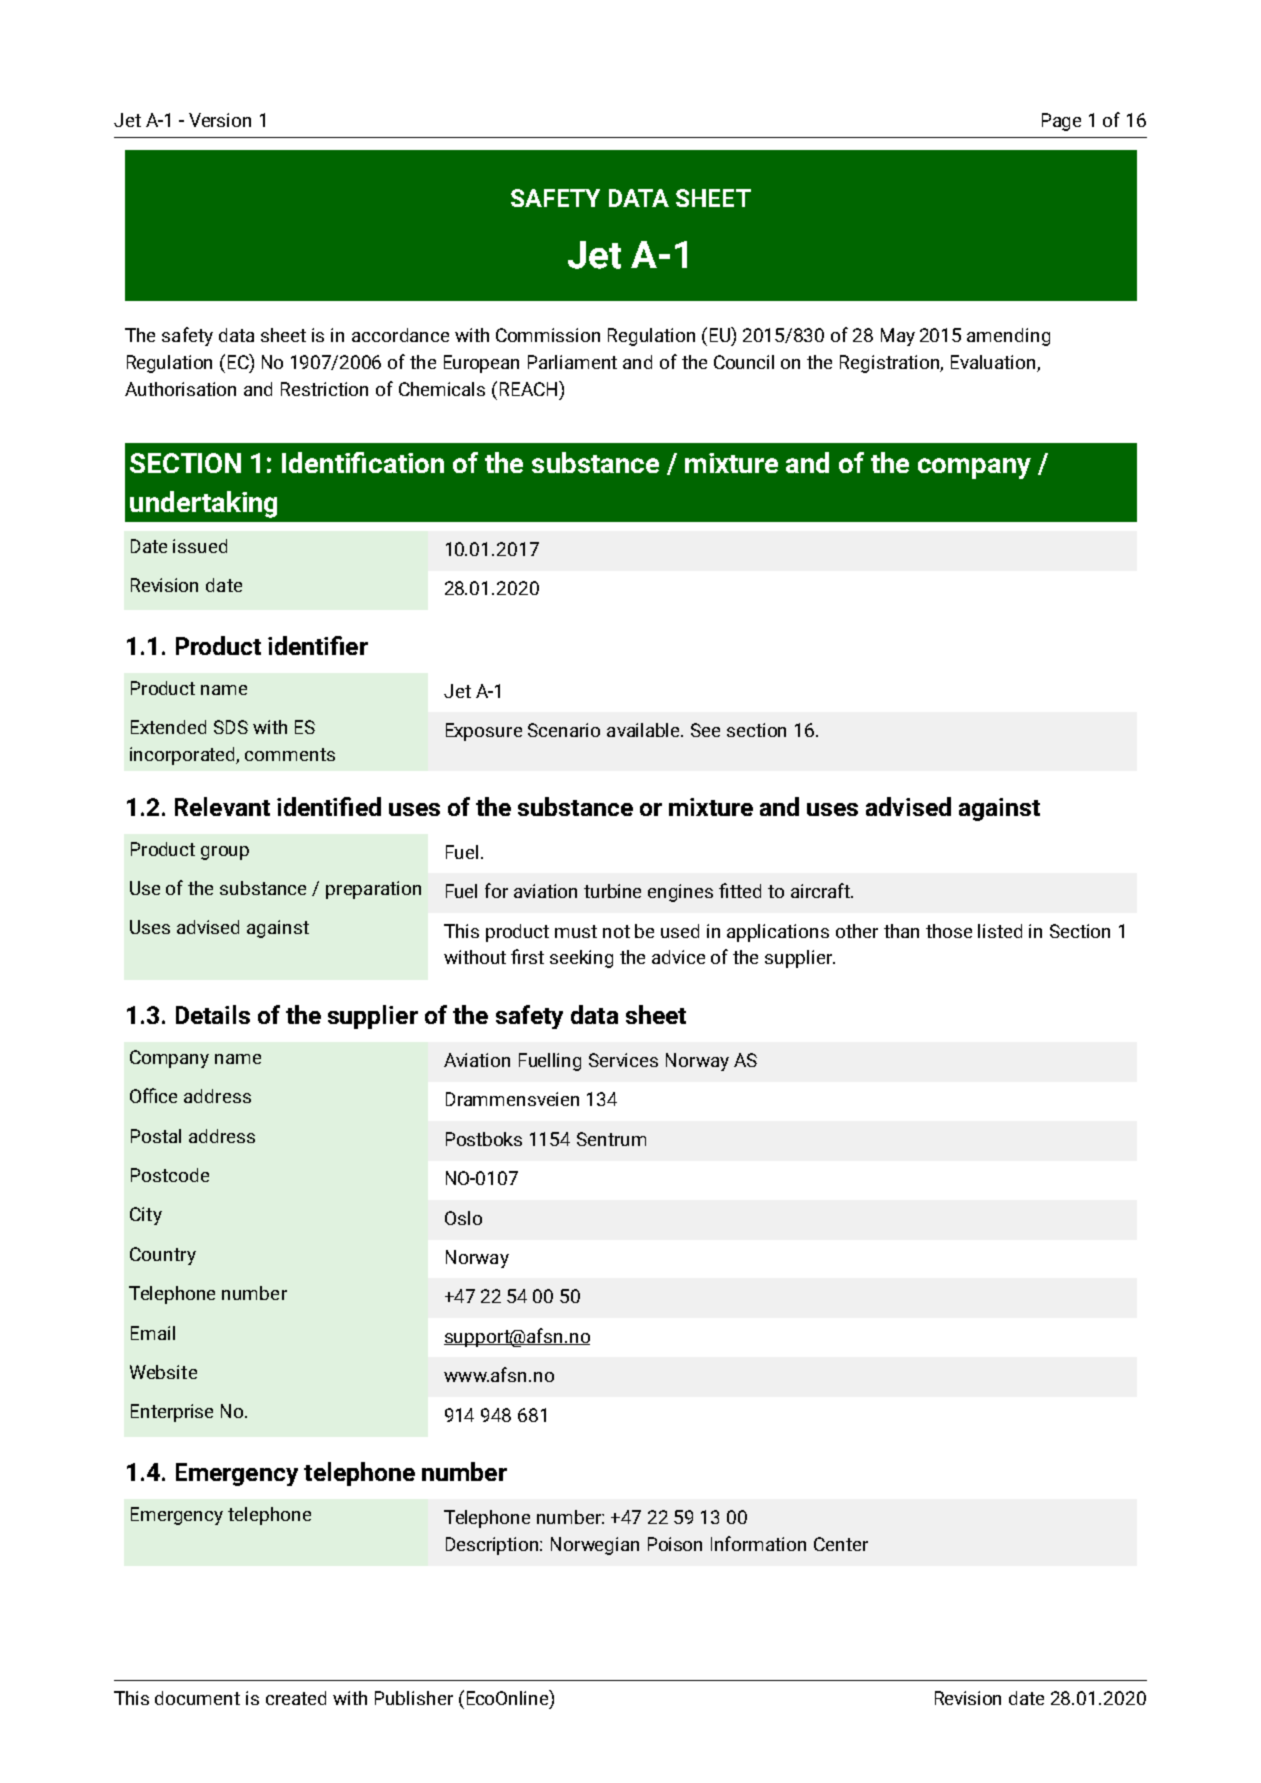 Image resolution: width=1261 pixels, height=1783 pixels. I want to click on REACH, so click(530, 388).
